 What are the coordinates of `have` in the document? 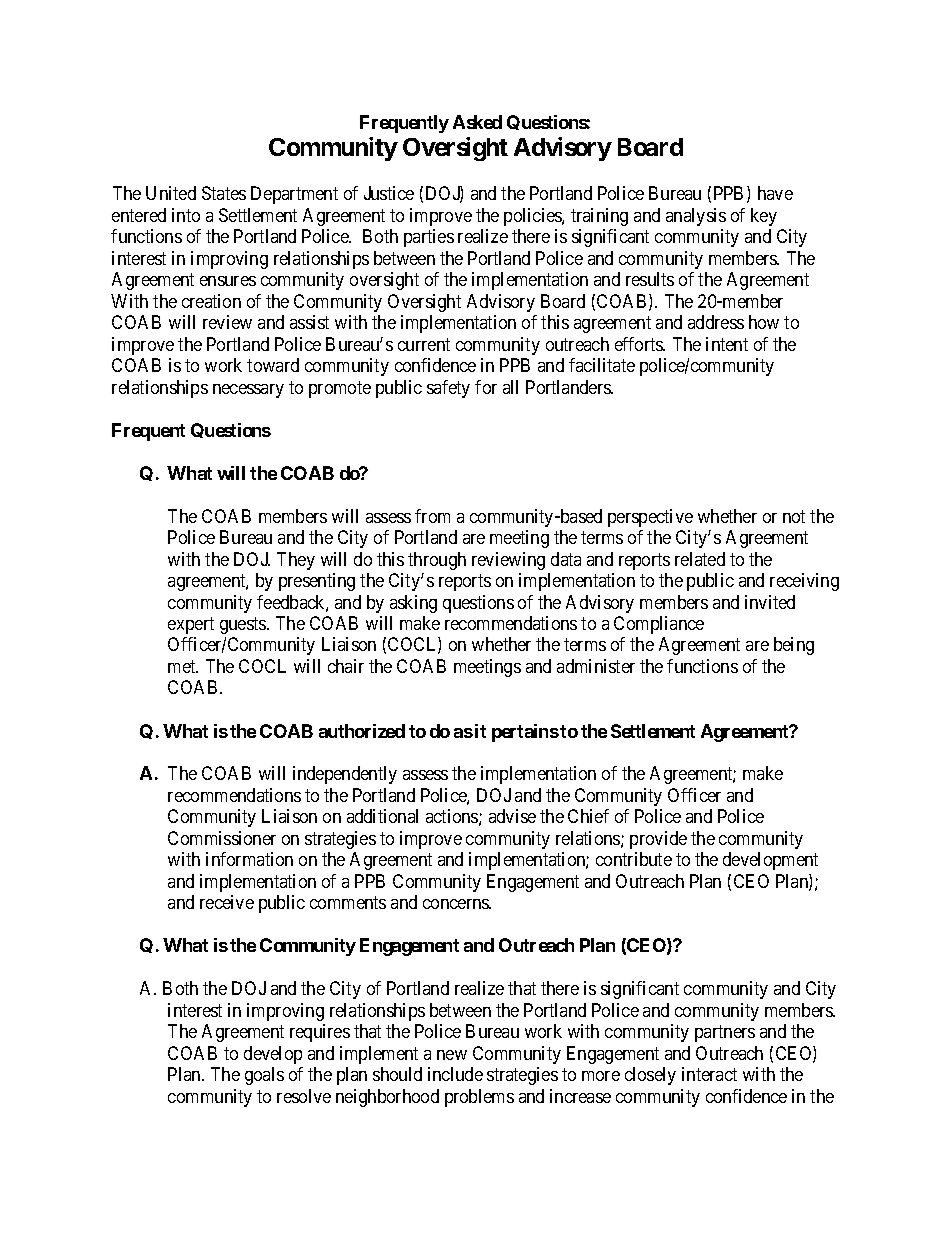 It's located at (775, 193).
